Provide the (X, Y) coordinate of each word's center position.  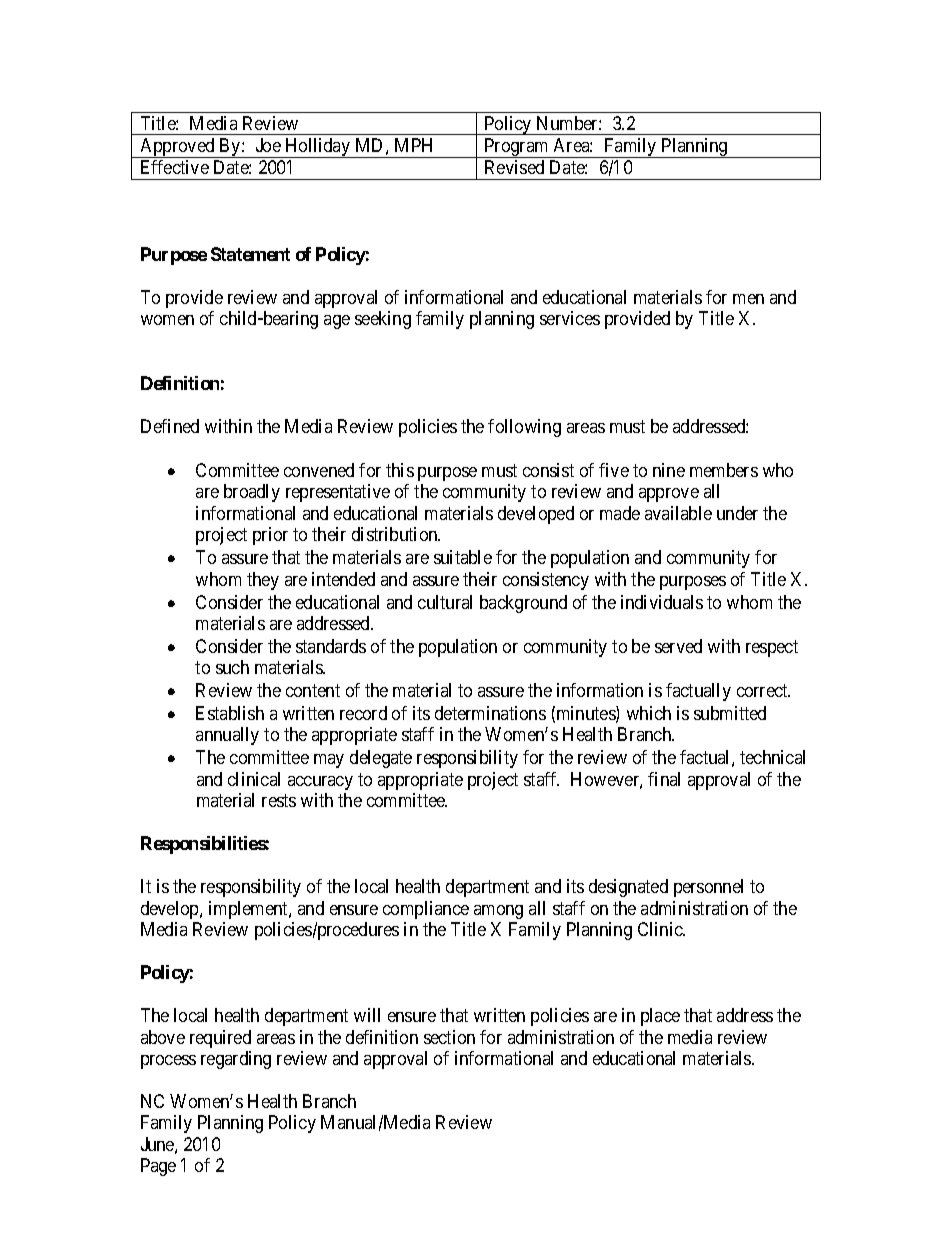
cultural (445, 602)
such (232, 667)
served (678, 646)
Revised (514, 167)
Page (158, 1167)
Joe (268, 145)
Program (516, 148)
